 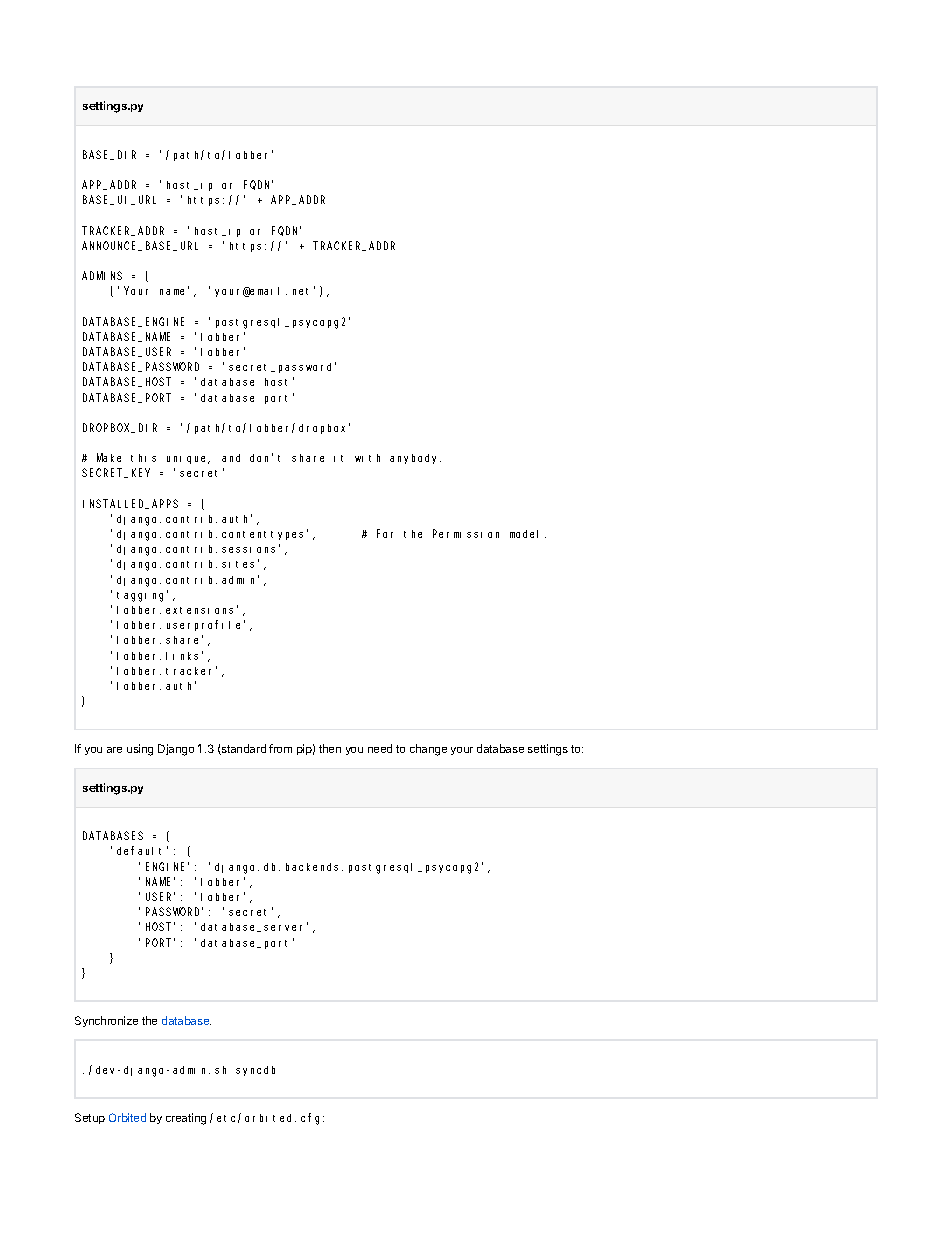 What do you see at coordinates (280, 748) in the screenshot?
I see `from` at bounding box center [280, 748].
